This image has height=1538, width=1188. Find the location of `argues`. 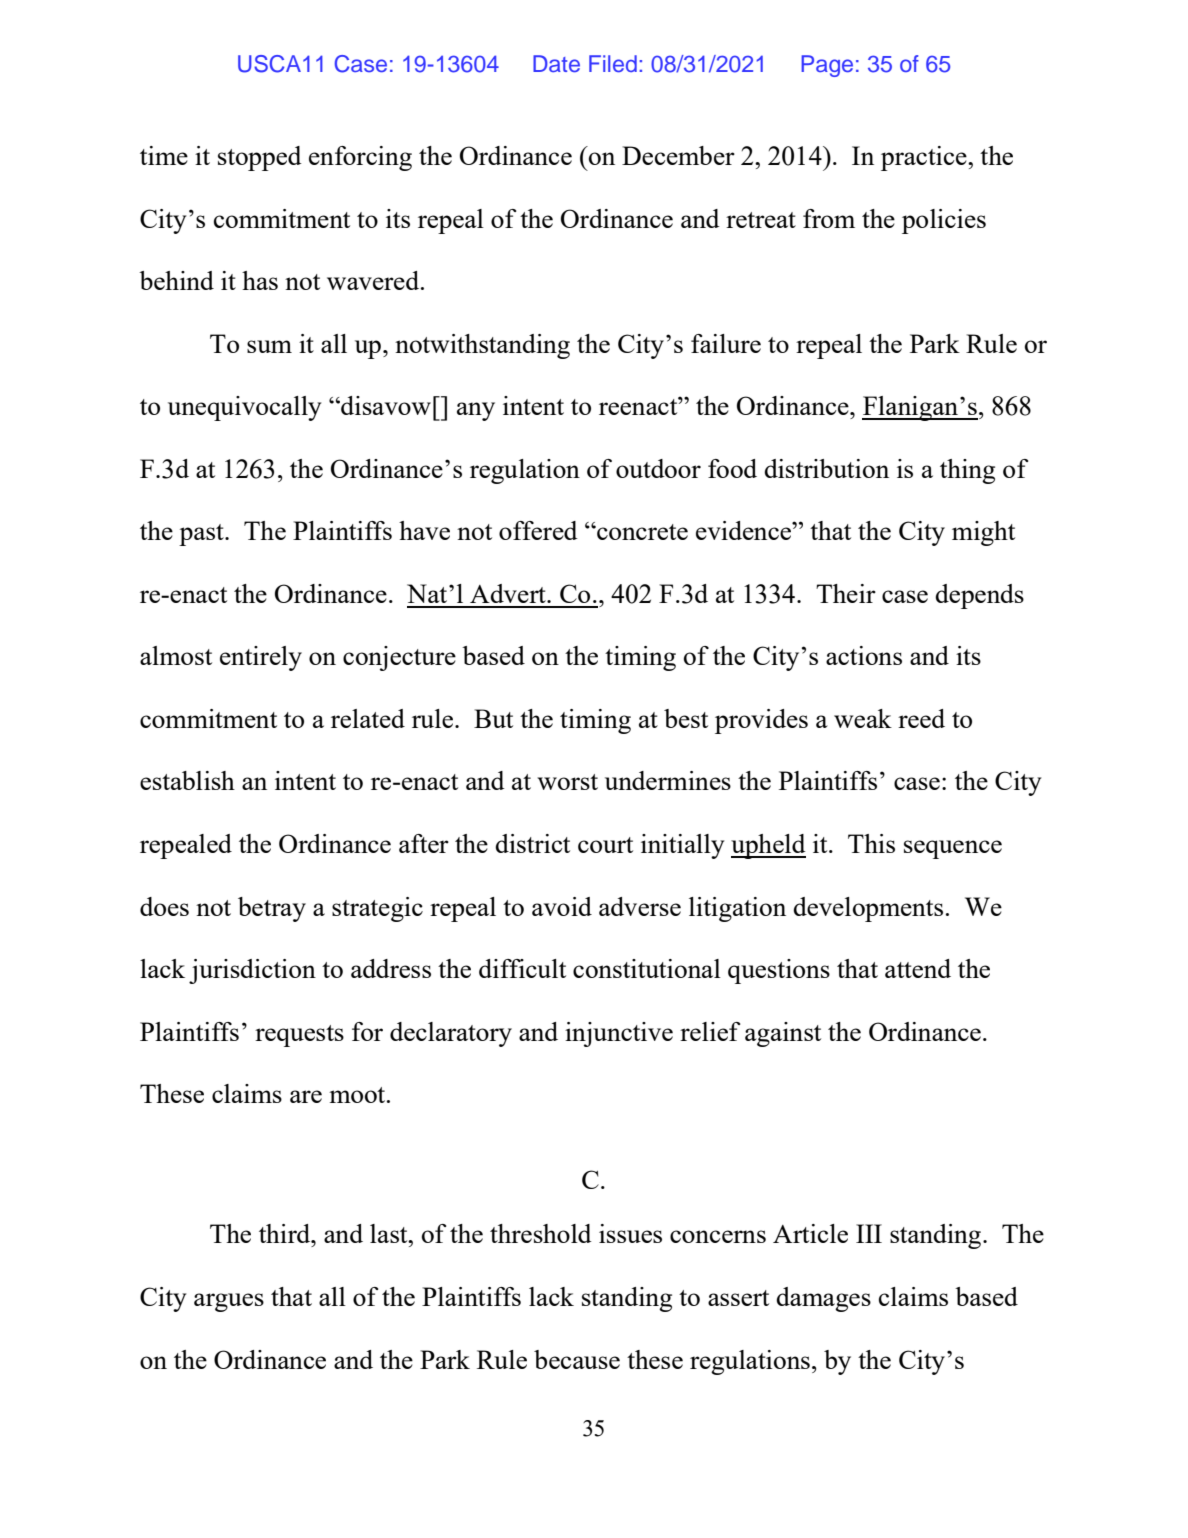

argues is located at coordinates (229, 1302).
